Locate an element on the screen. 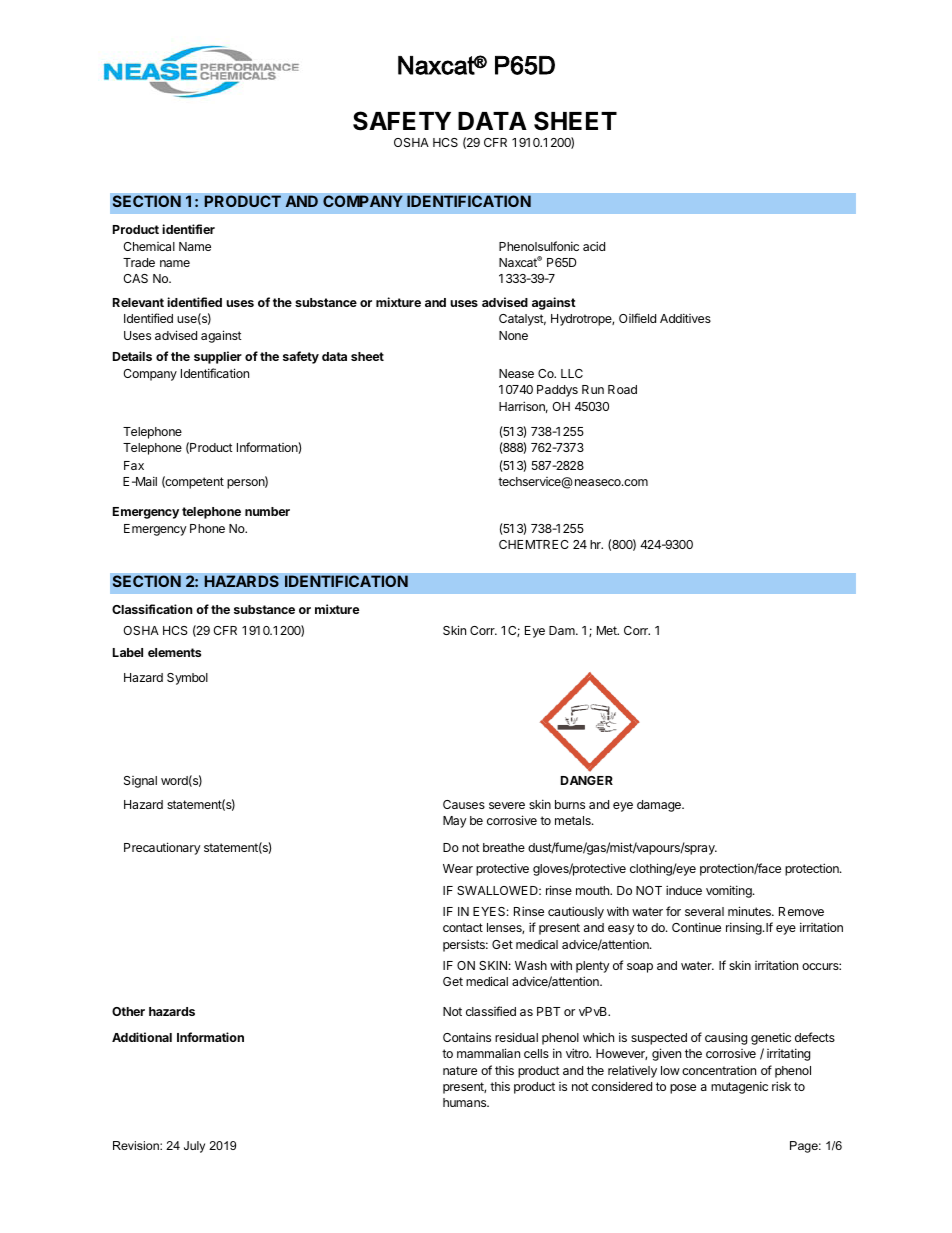  acid is located at coordinates (594, 246).
